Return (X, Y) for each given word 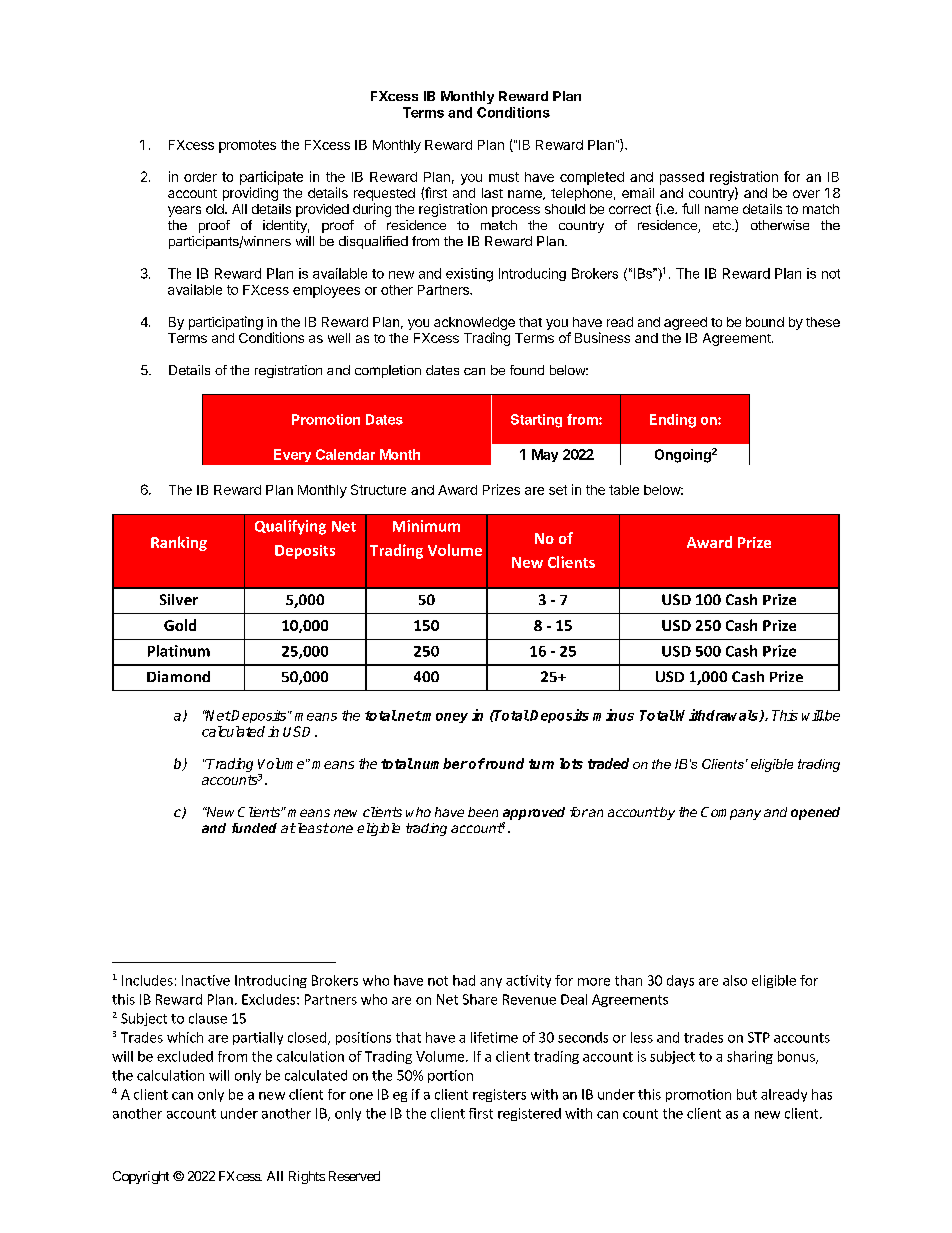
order (200, 177)
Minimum (426, 526)
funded (254, 828)
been (483, 812)
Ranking (179, 543)
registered (529, 1114)
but (747, 1094)
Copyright (141, 1177)
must (504, 177)
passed (682, 178)
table (624, 490)
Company (731, 813)
